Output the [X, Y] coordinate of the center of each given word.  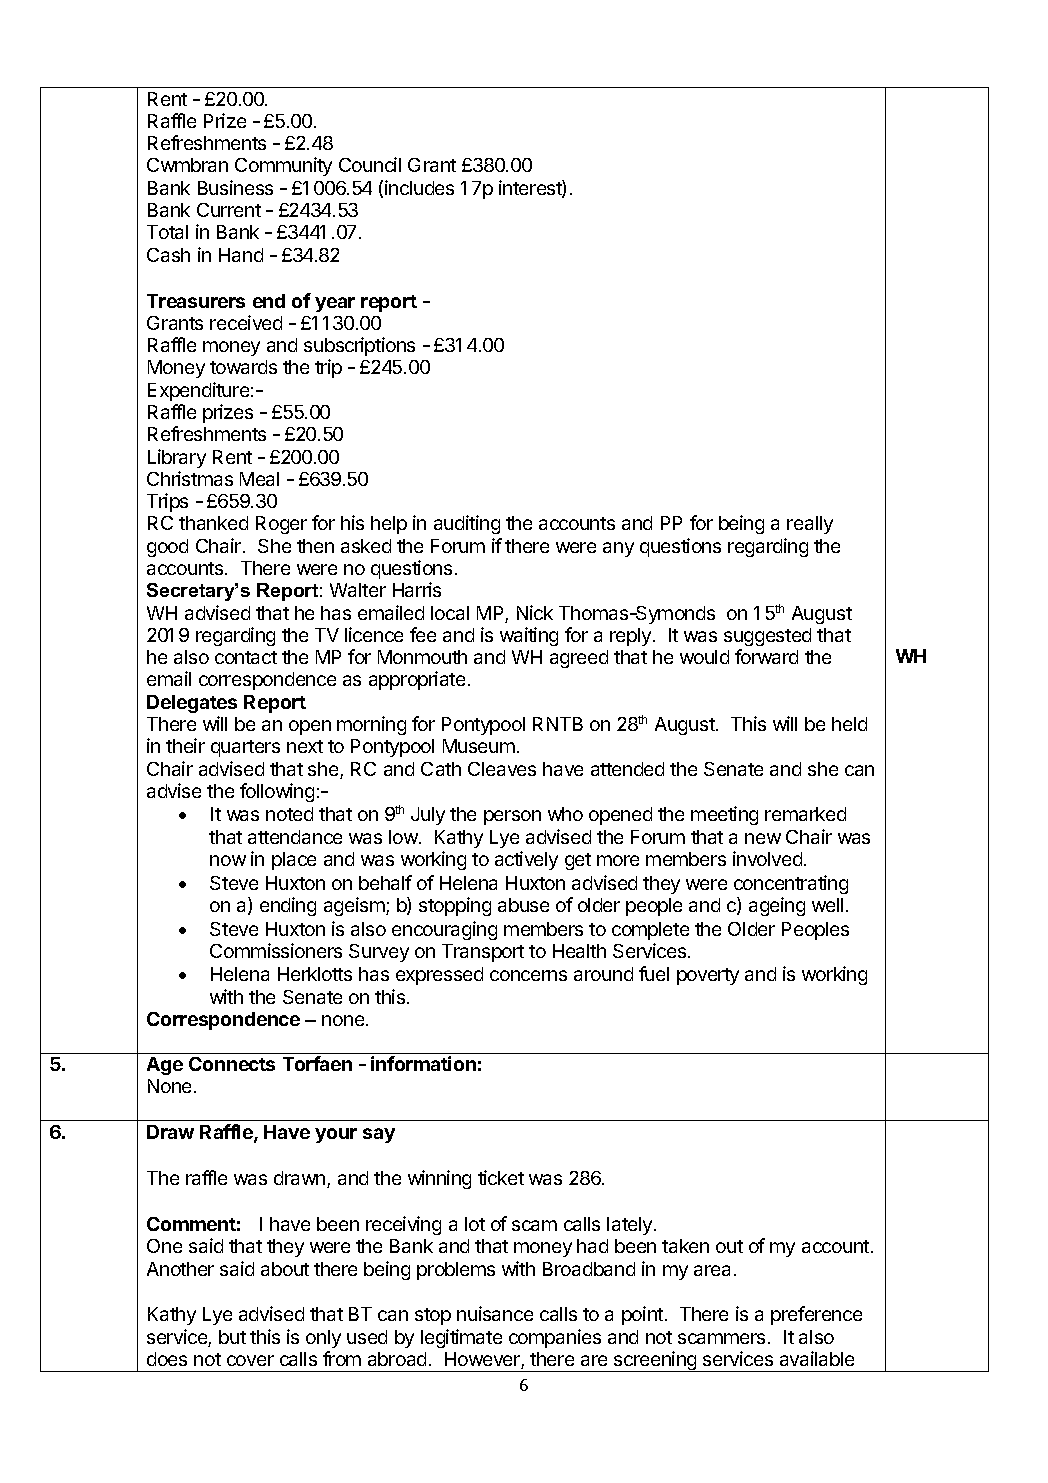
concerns [528, 975]
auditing [467, 524]
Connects [232, 1064]
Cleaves [502, 769]
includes [419, 187]
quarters [245, 748]
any [618, 549]
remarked [805, 814]
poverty [708, 976]
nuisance [495, 1313]
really [810, 525]
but [232, 1337]
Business [235, 187]
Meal [259, 479]
